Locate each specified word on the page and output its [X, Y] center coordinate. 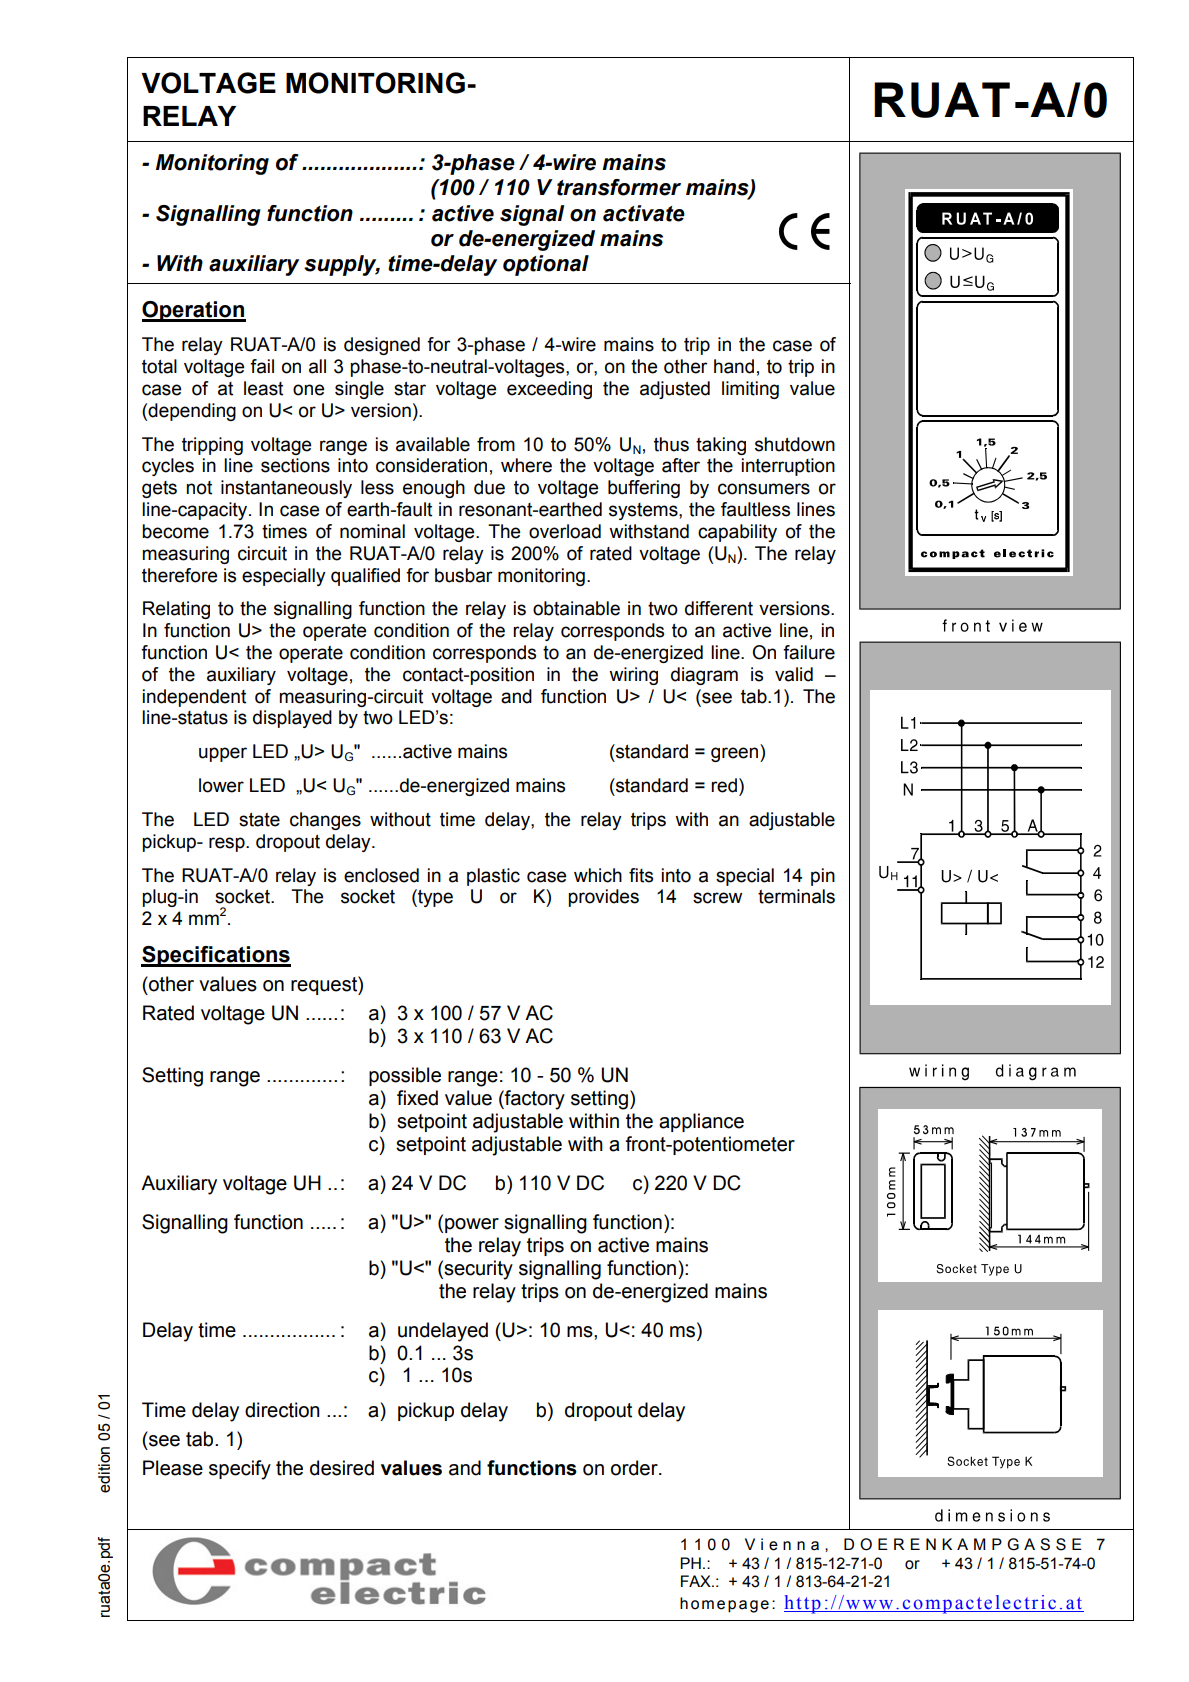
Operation [194, 311]
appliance [701, 1122]
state [259, 820]
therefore [179, 575]
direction [282, 1410]
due [489, 487]
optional [546, 265]
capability [737, 533]
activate [644, 213]
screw [717, 898]
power [472, 1225]
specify [240, 1470]
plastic [493, 877]
